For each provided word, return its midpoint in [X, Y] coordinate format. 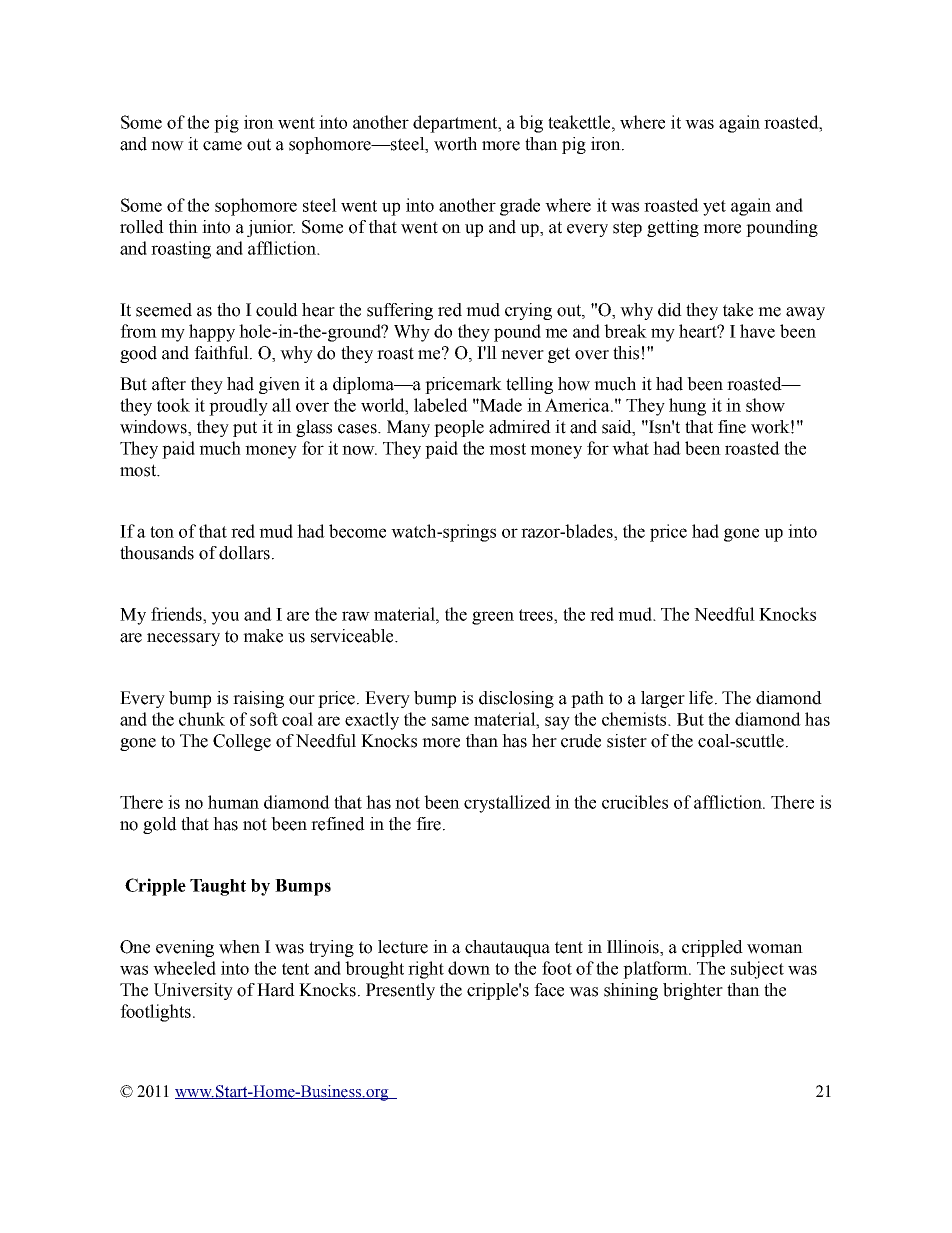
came [222, 146]
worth [455, 144]
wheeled [184, 968]
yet [714, 208]
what [630, 448]
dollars [244, 553]
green [493, 618]
